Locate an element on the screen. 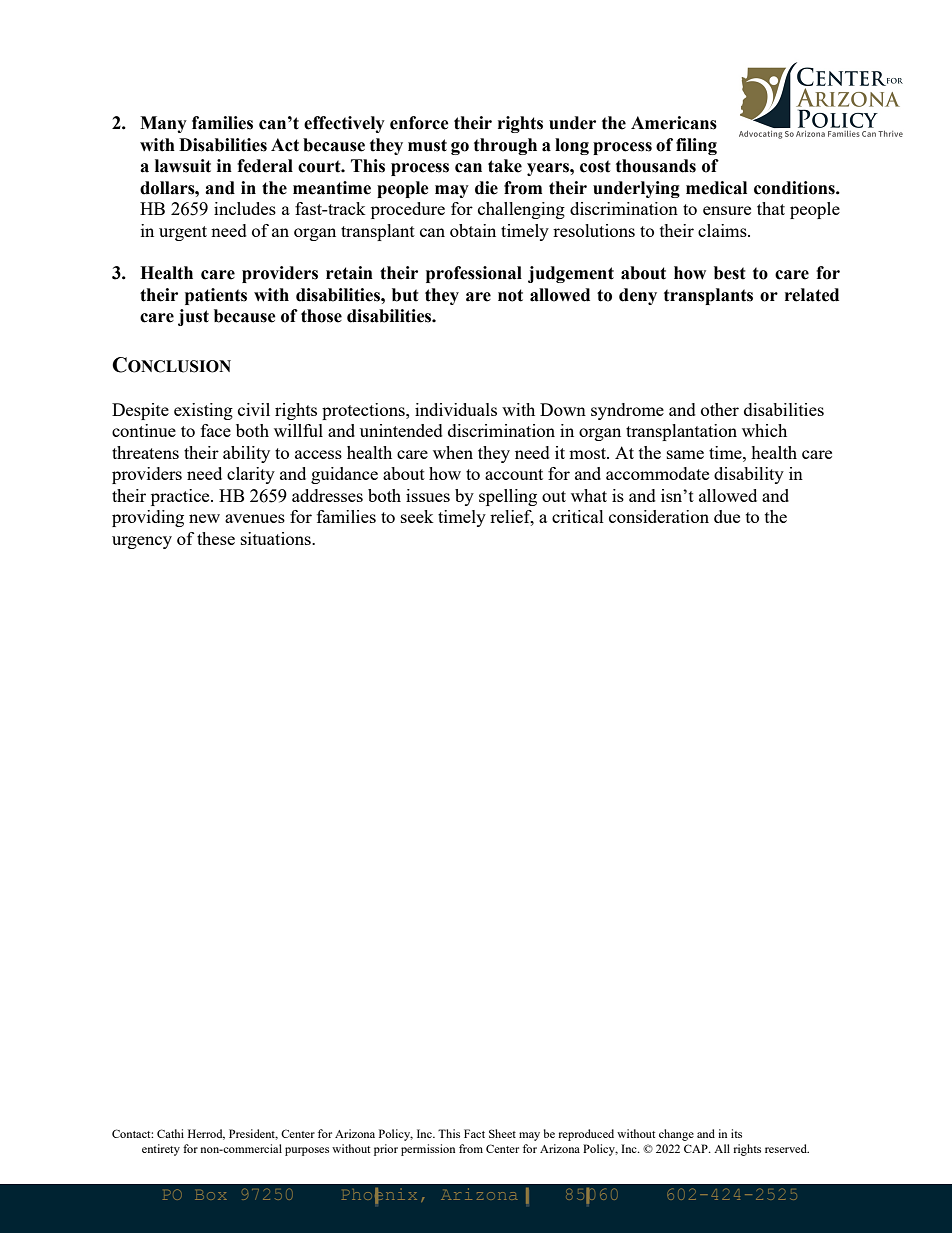 The image size is (952, 1233). lawsuit is located at coordinates (183, 166).
